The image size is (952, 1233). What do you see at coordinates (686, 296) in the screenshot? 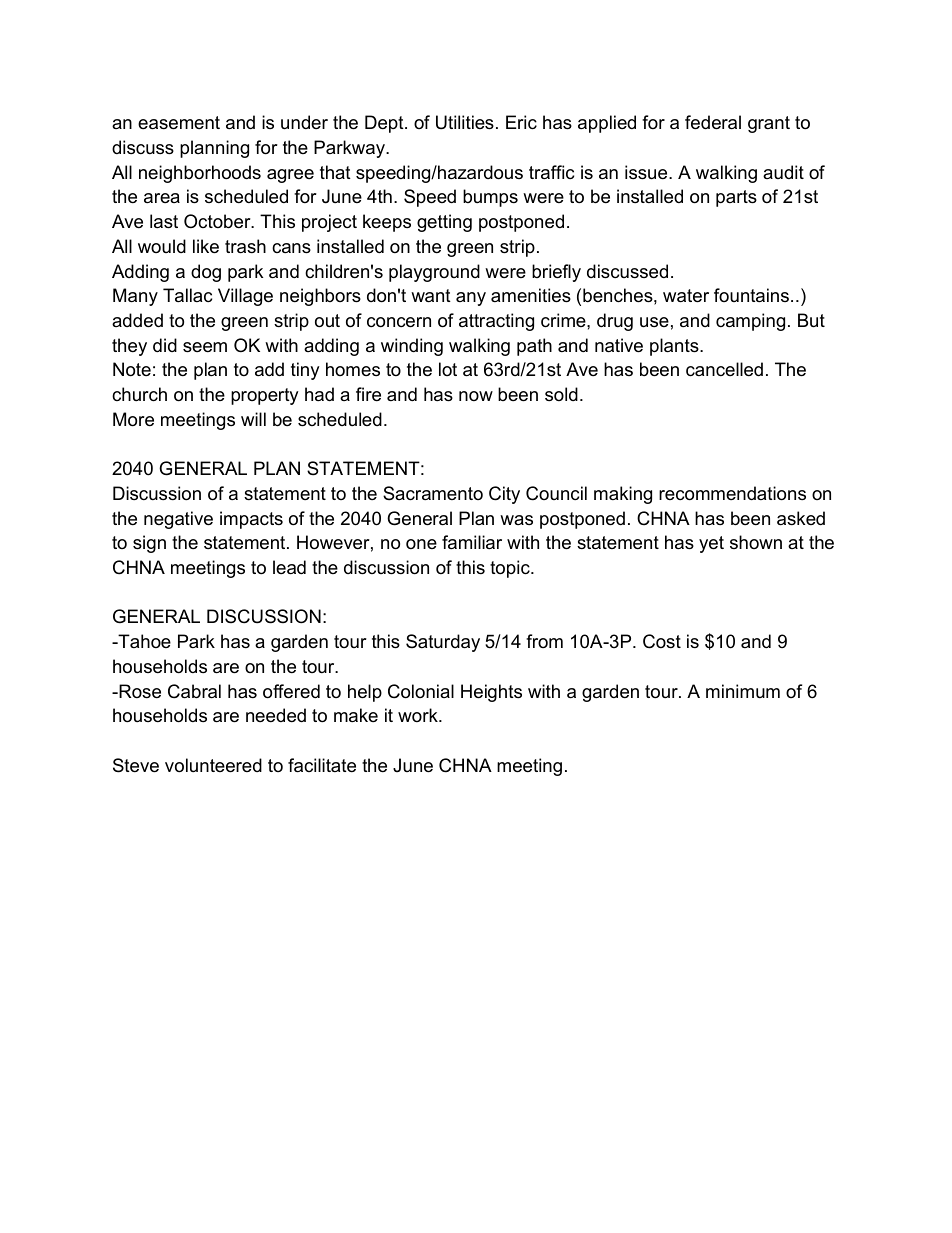
I see `water` at bounding box center [686, 296].
